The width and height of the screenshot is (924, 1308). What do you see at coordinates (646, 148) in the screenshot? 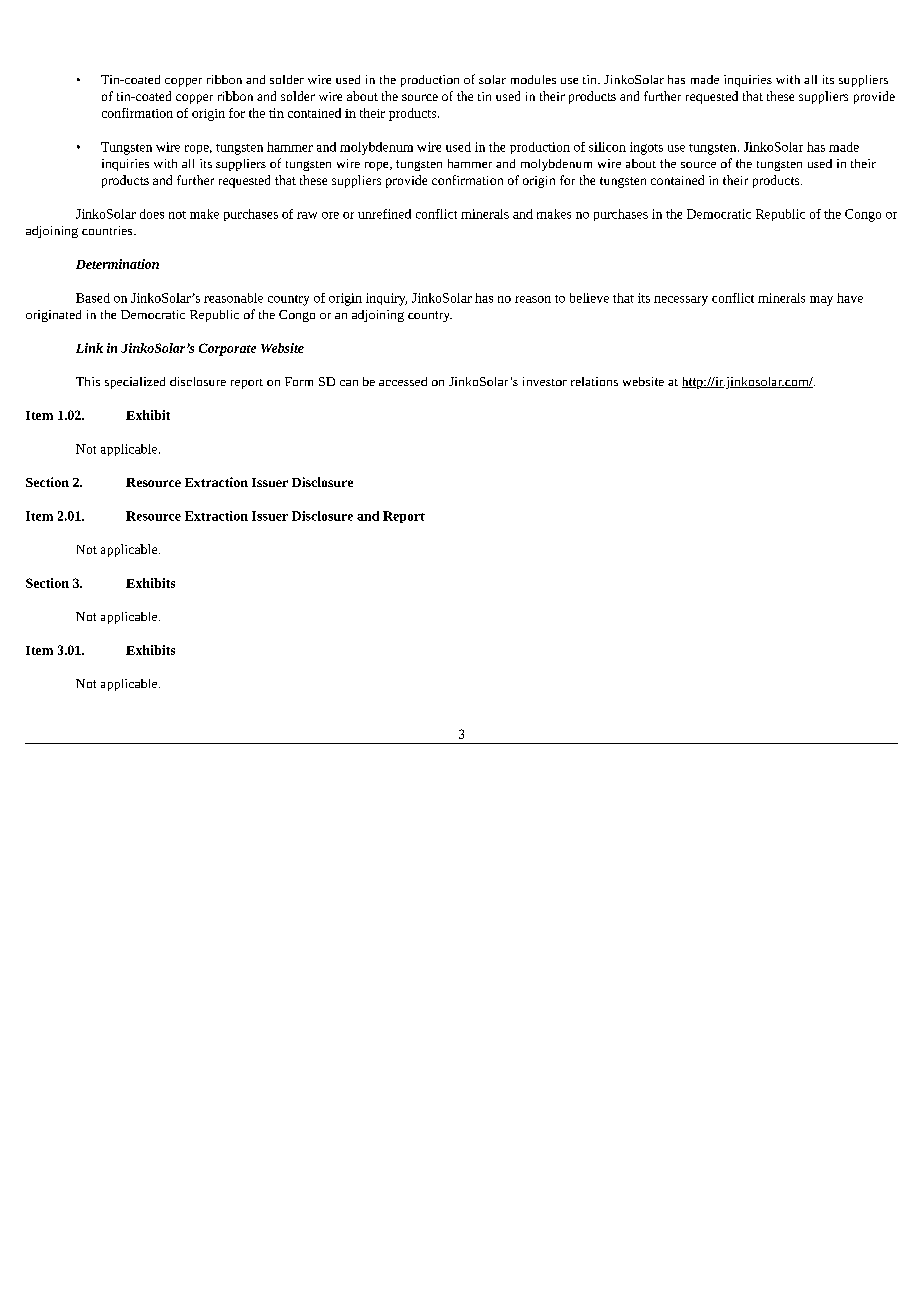
I see `ingots` at bounding box center [646, 148].
